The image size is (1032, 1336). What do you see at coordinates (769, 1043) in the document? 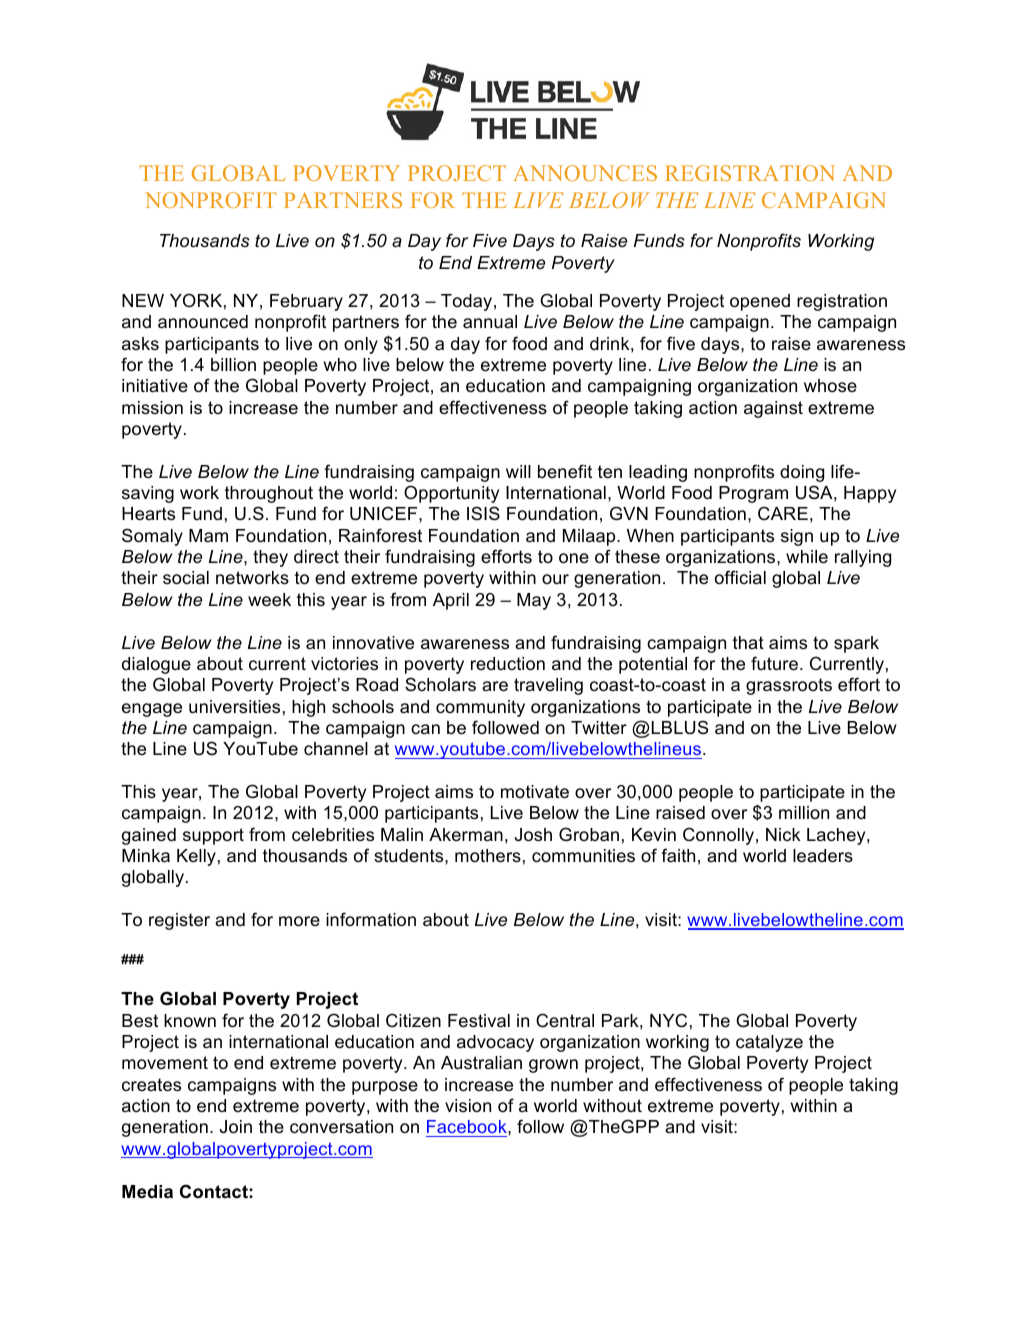
I see `catalyze` at bounding box center [769, 1043].
